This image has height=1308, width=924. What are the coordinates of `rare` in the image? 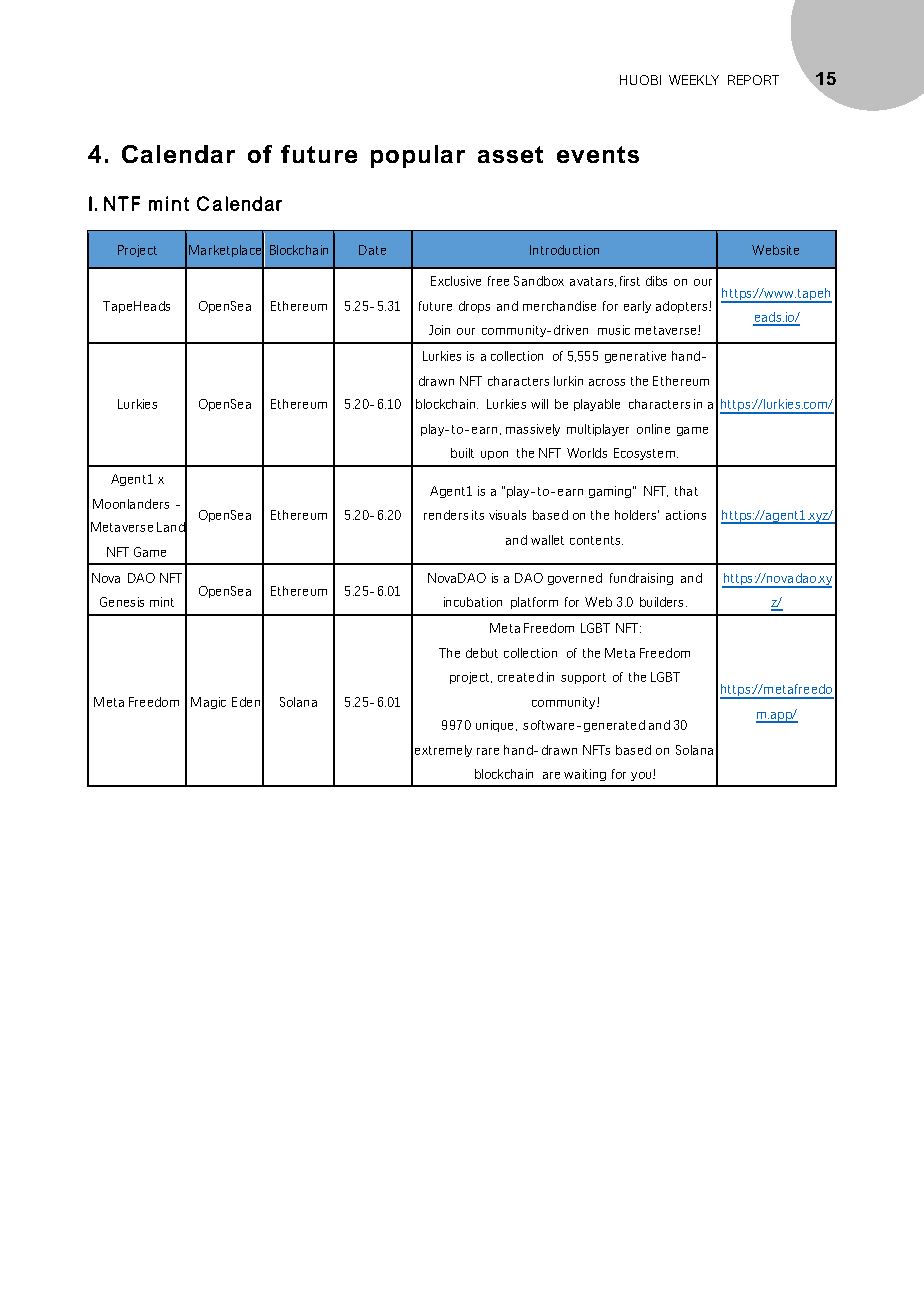 It's located at (488, 751).
